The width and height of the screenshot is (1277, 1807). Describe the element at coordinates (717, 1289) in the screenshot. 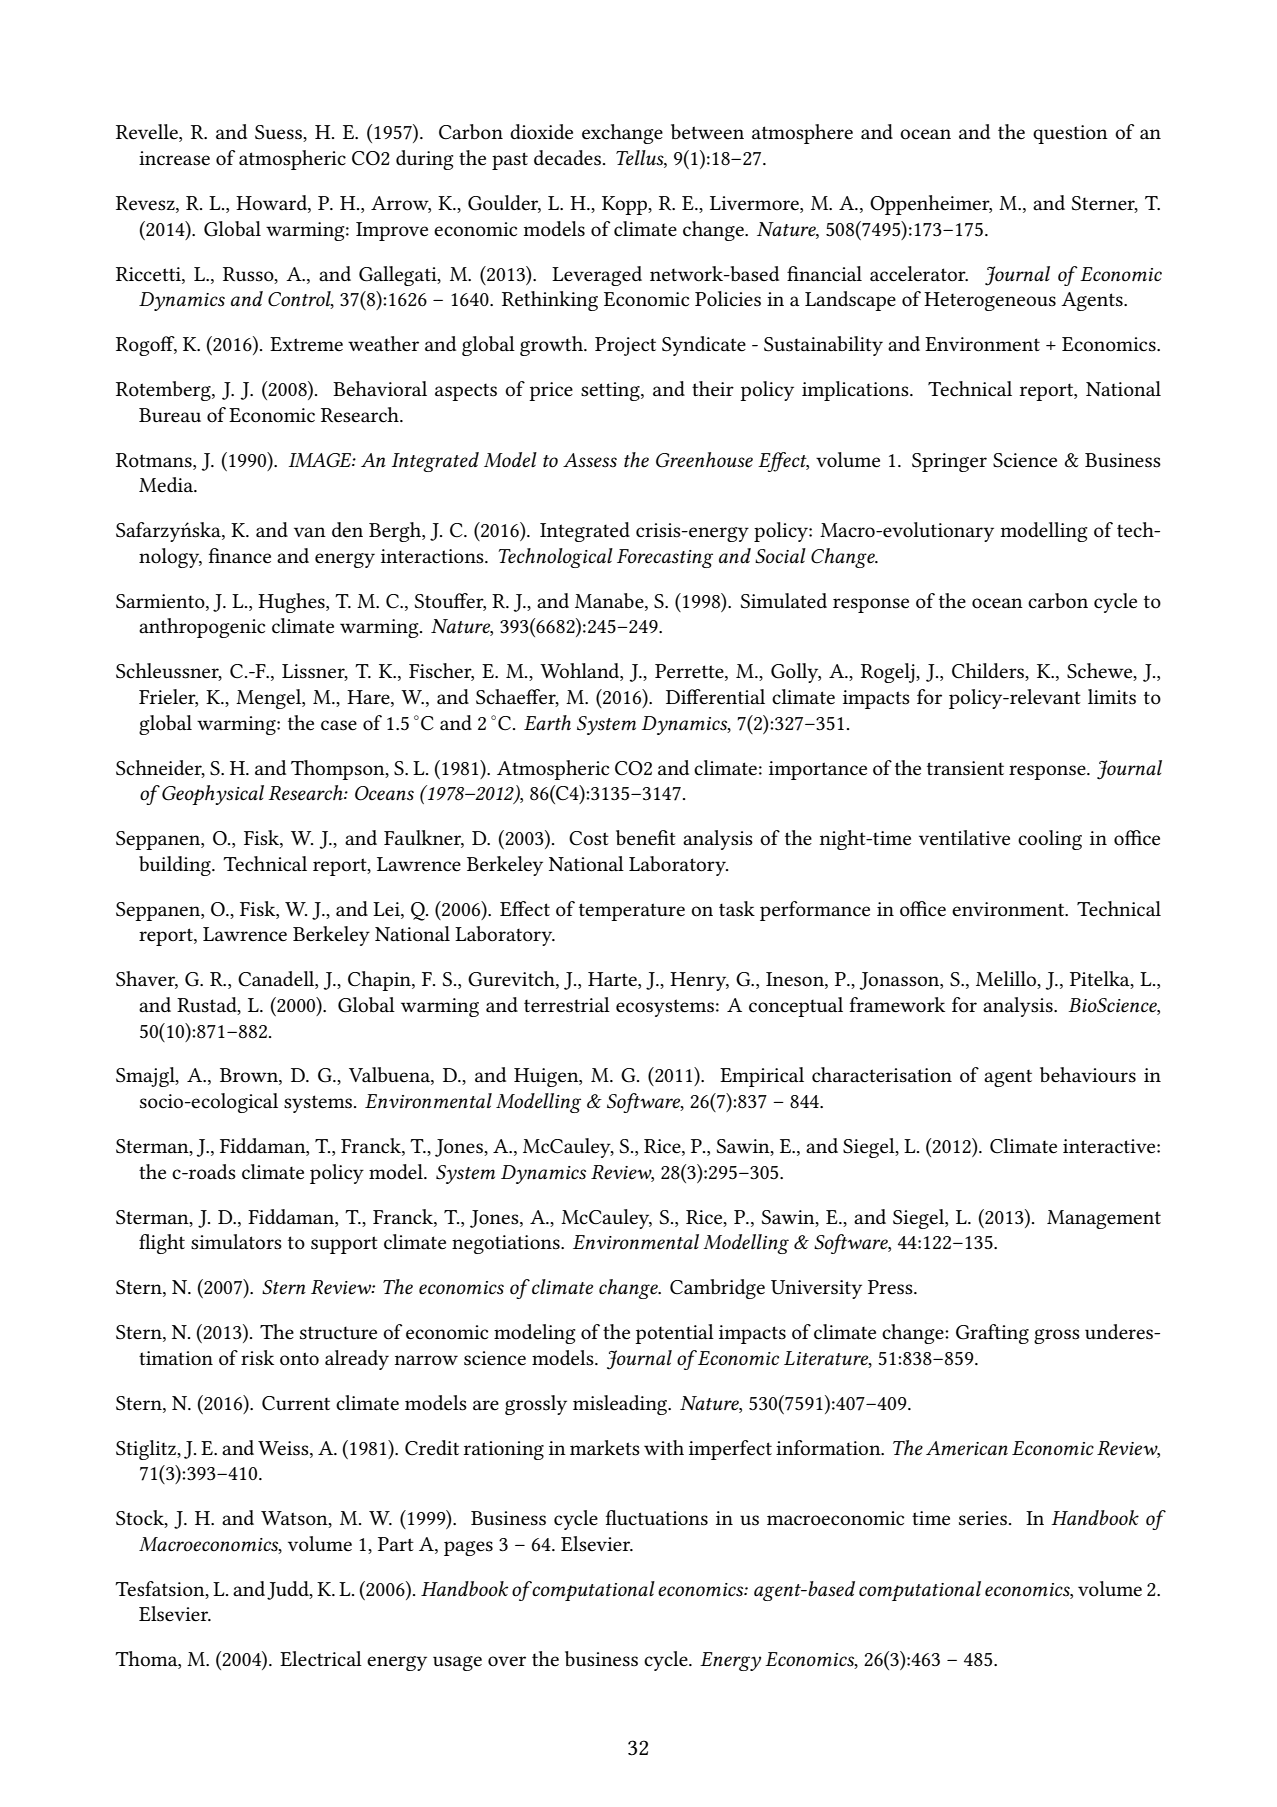

I see `Cambridge` at that location.
